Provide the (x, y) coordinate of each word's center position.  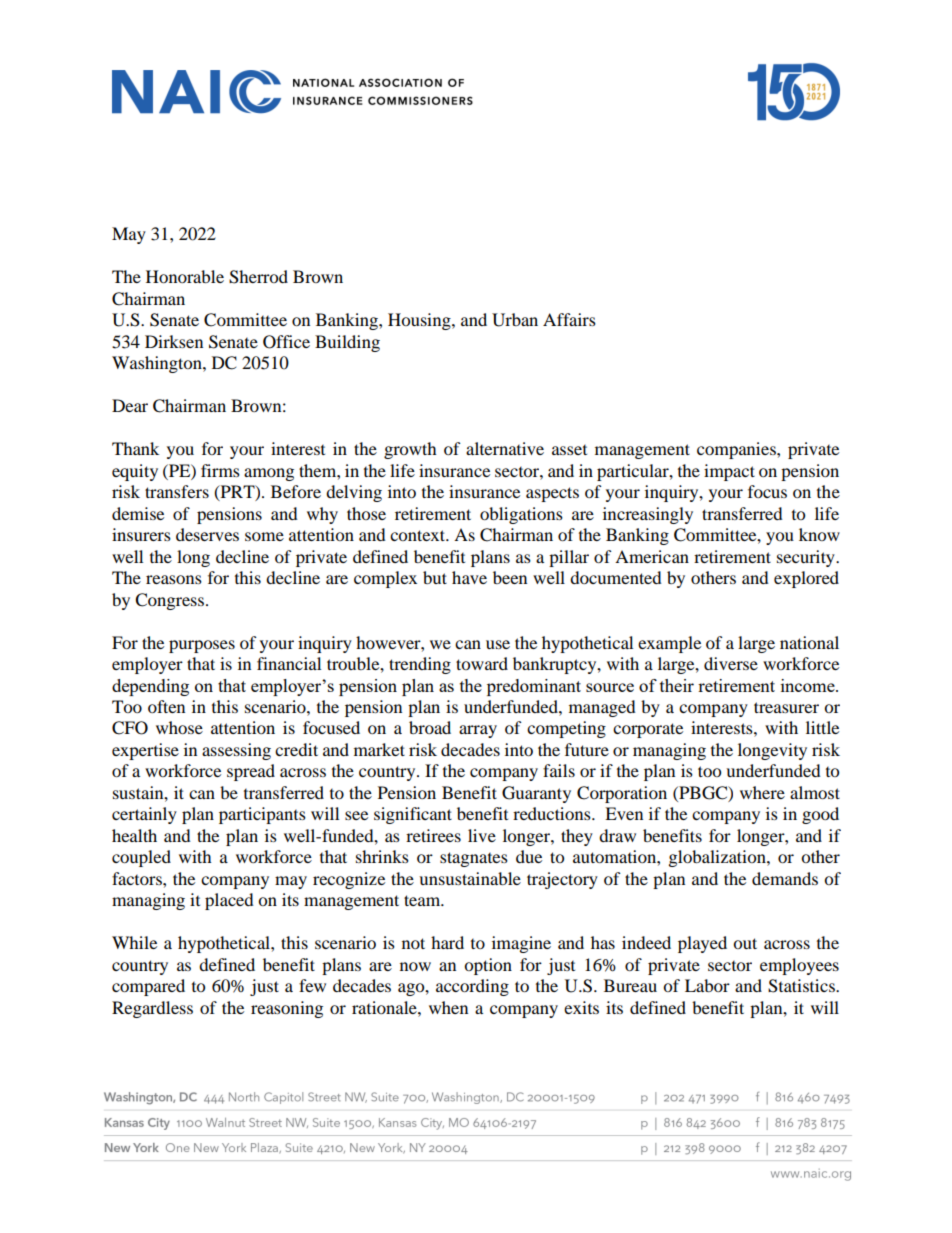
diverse (731, 663)
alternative (505, 448)
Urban (515, 320)
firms (220, 470)
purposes (202, 646)
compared (148, 987)
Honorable (185, 276)
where (762, 792)
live (482, 835)
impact (729, 472)
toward (482, 663)
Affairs (569, 319)
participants (262, 815)
